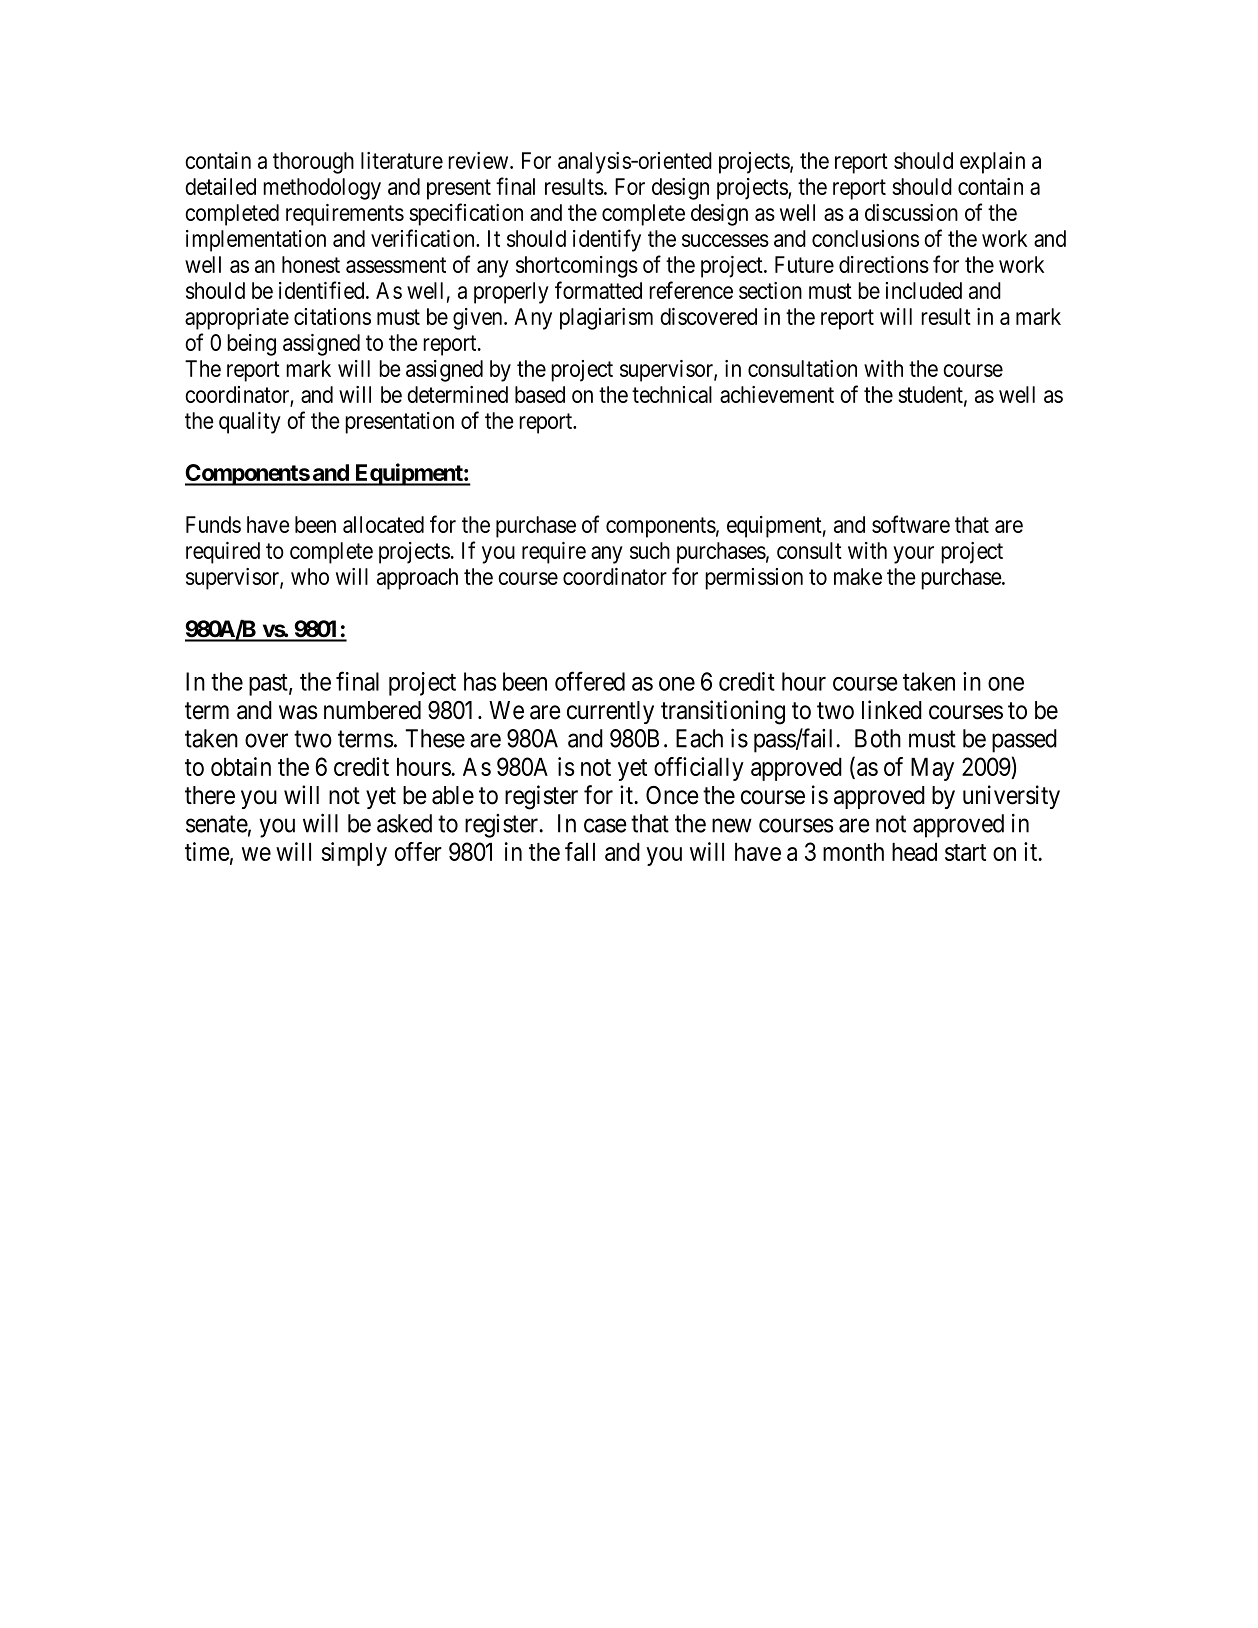 The width and height of the image is (1258, 1628). What do you see at coordinates (858, 576) in the image?
I see `make` at bounding box center [858, 576].
